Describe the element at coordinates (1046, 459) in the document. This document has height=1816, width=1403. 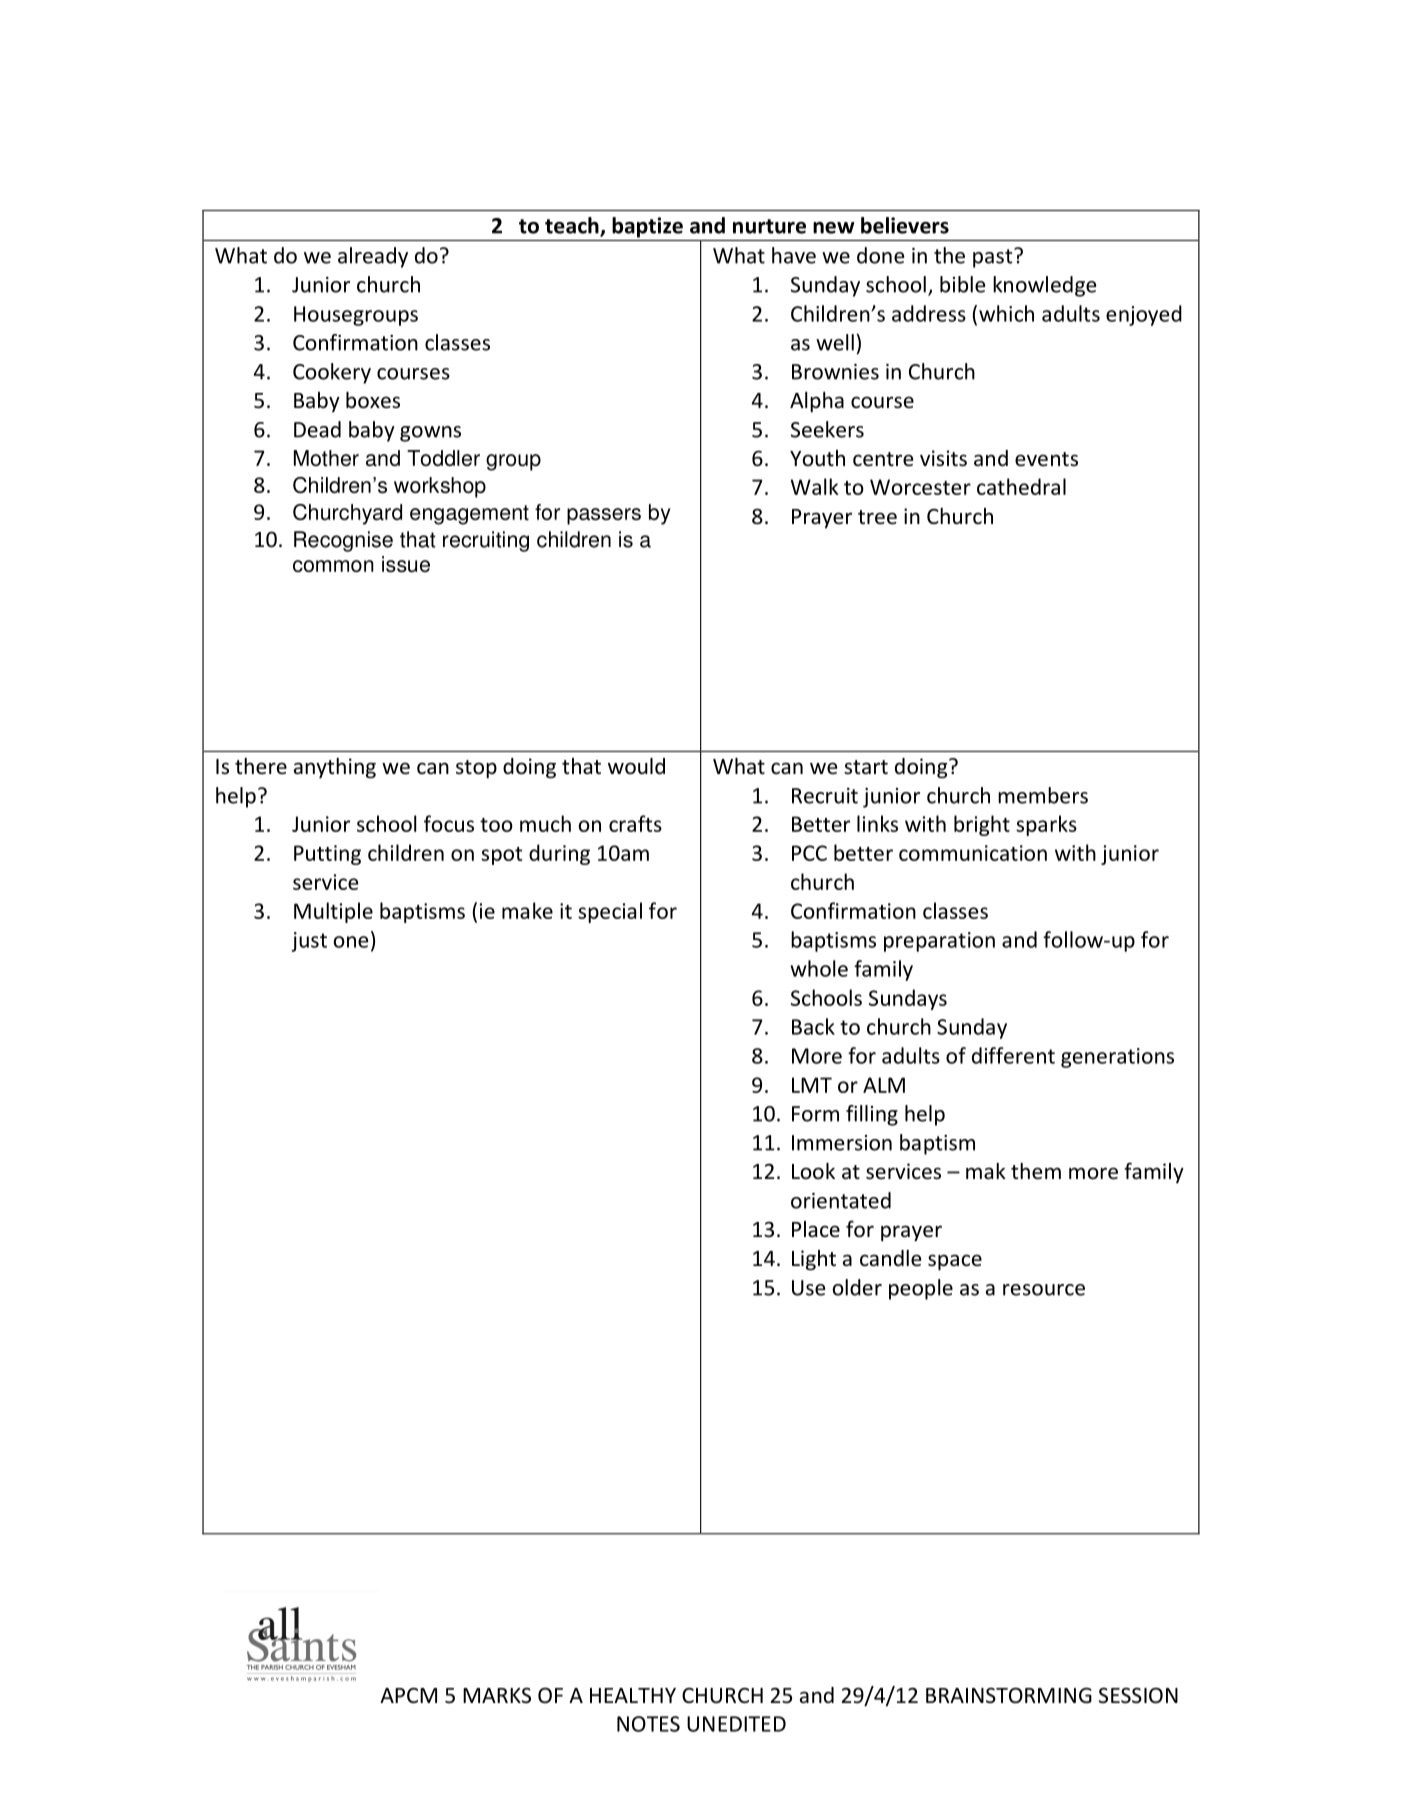
I see `events` at that location.
